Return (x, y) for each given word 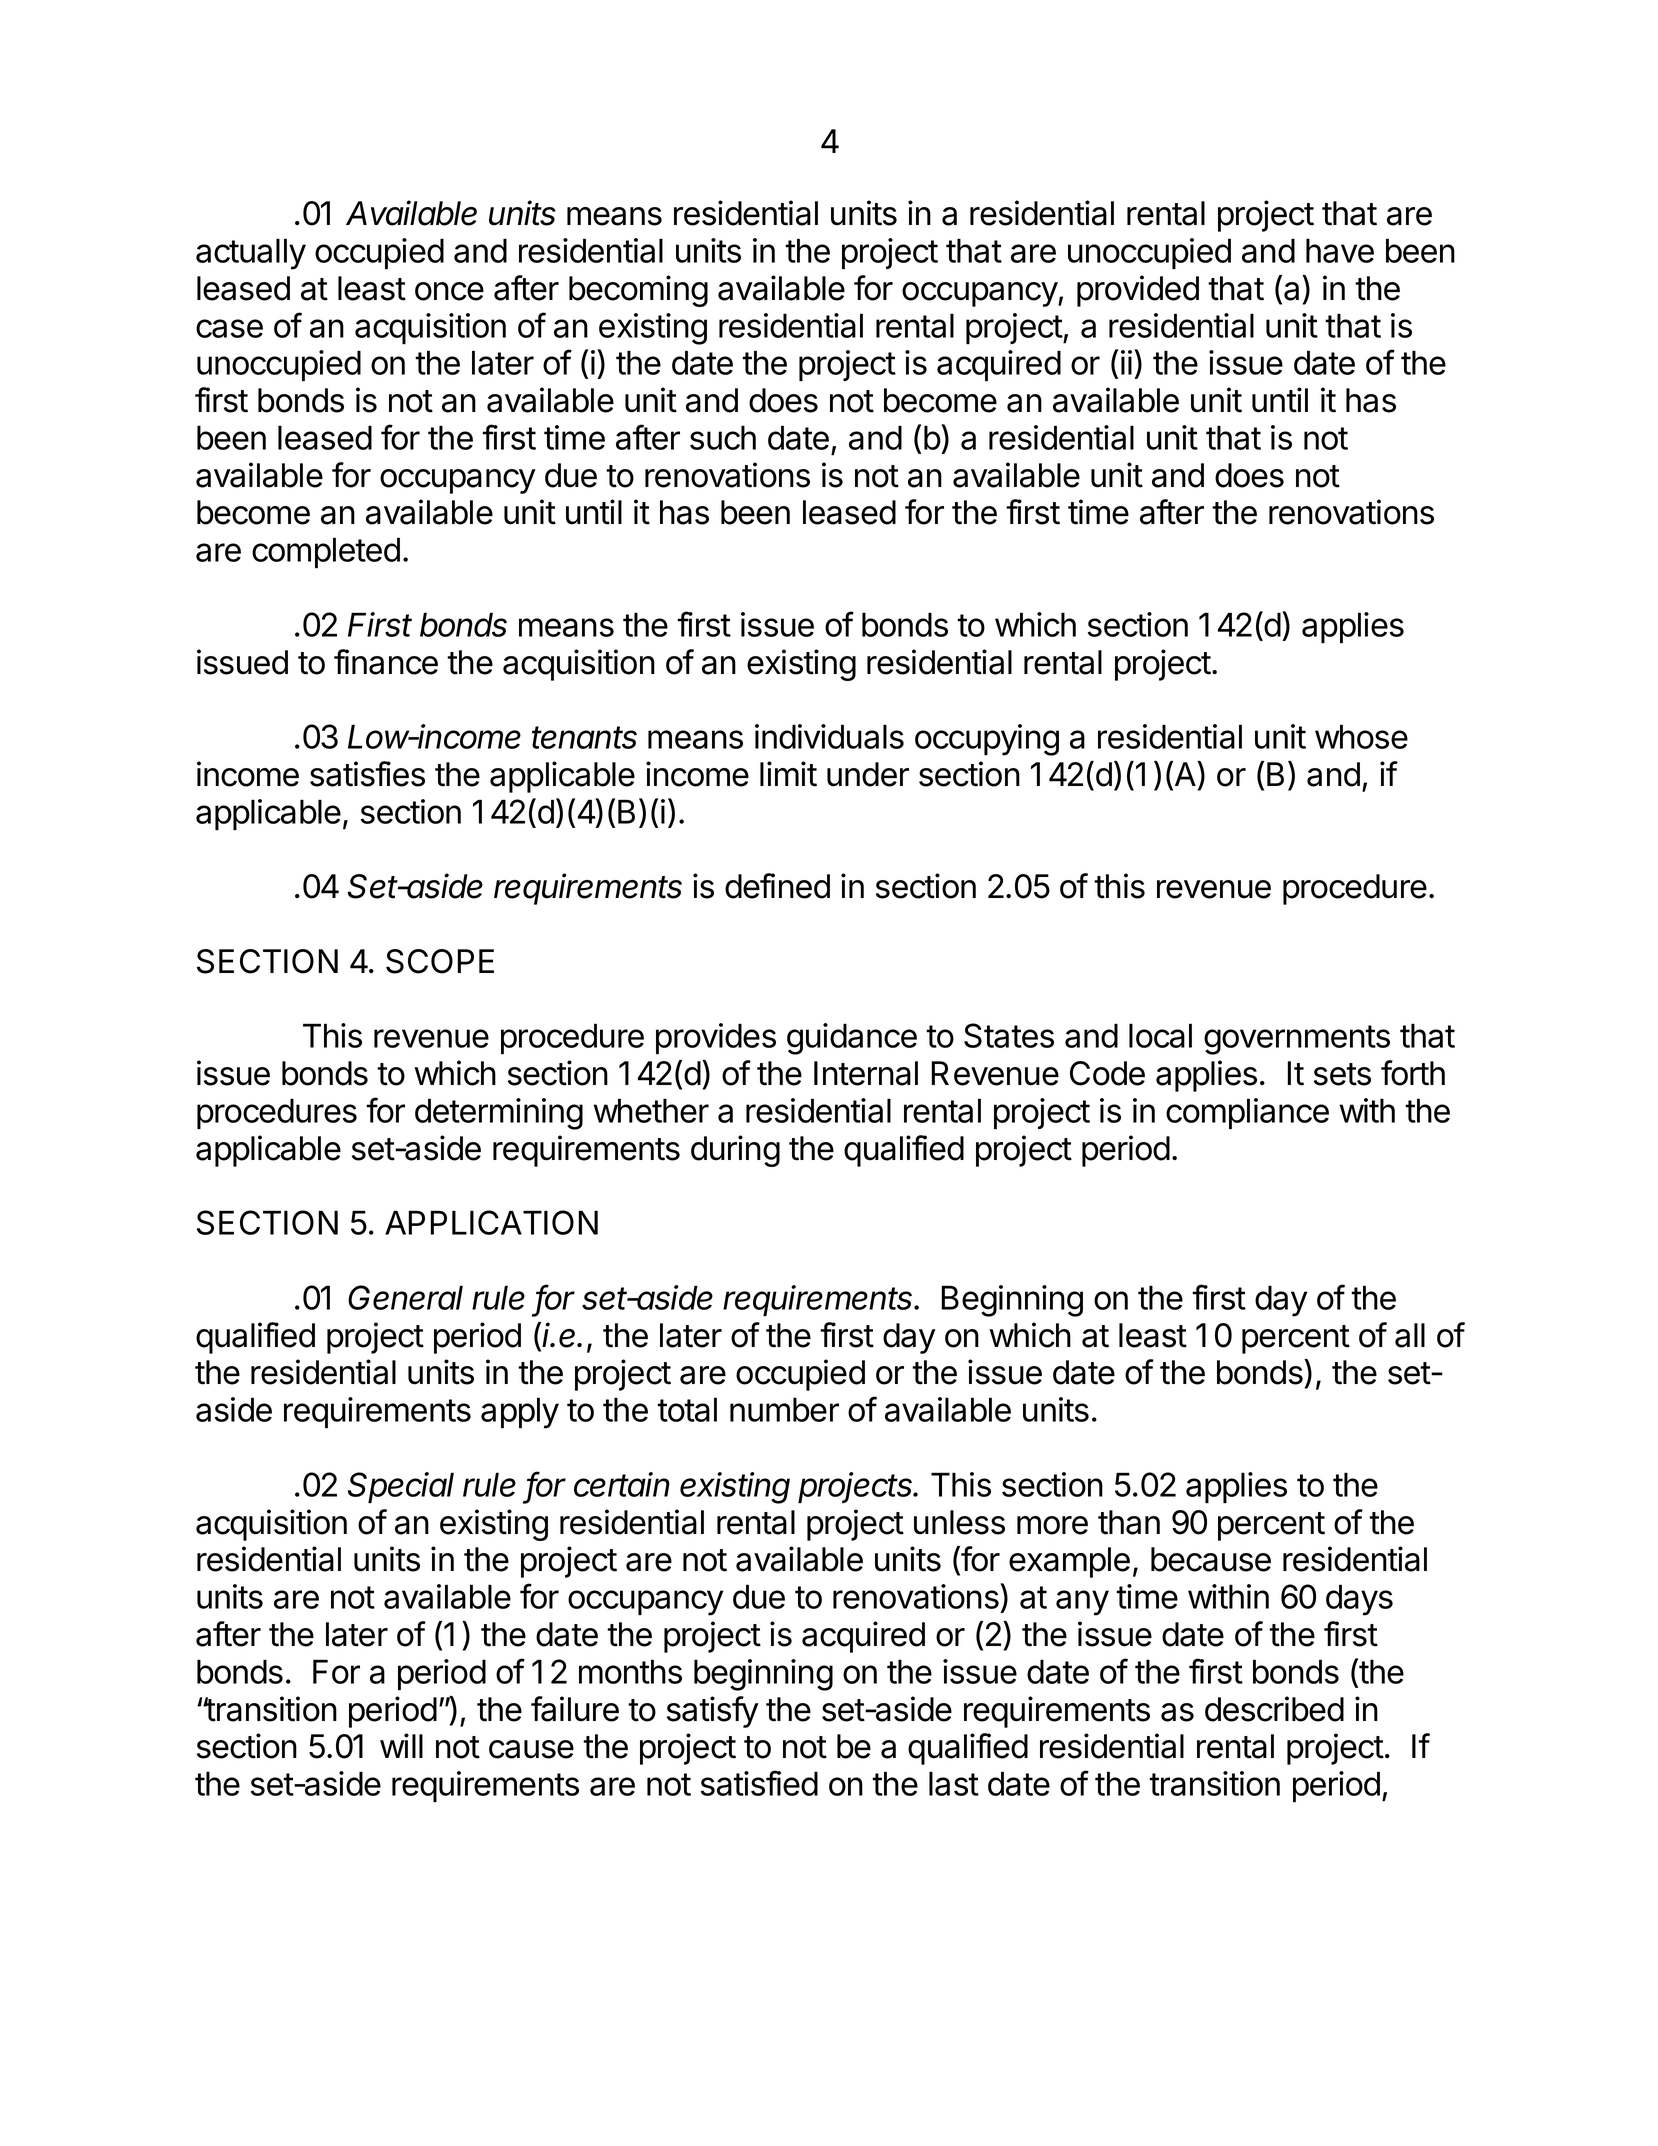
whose (1361, 736)
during (735, 1151)
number (784, 1409)
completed (326, 552)
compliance (1247, 1113)
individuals (829, 736)
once (449, 291)
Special (401, 1487)
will (401, 1745)
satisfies (367, 774)
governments (1297, 1040)
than (1129, 1522)
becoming (638, 291)
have (1340, 250)
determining (499, 1114)
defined (777, 886)
